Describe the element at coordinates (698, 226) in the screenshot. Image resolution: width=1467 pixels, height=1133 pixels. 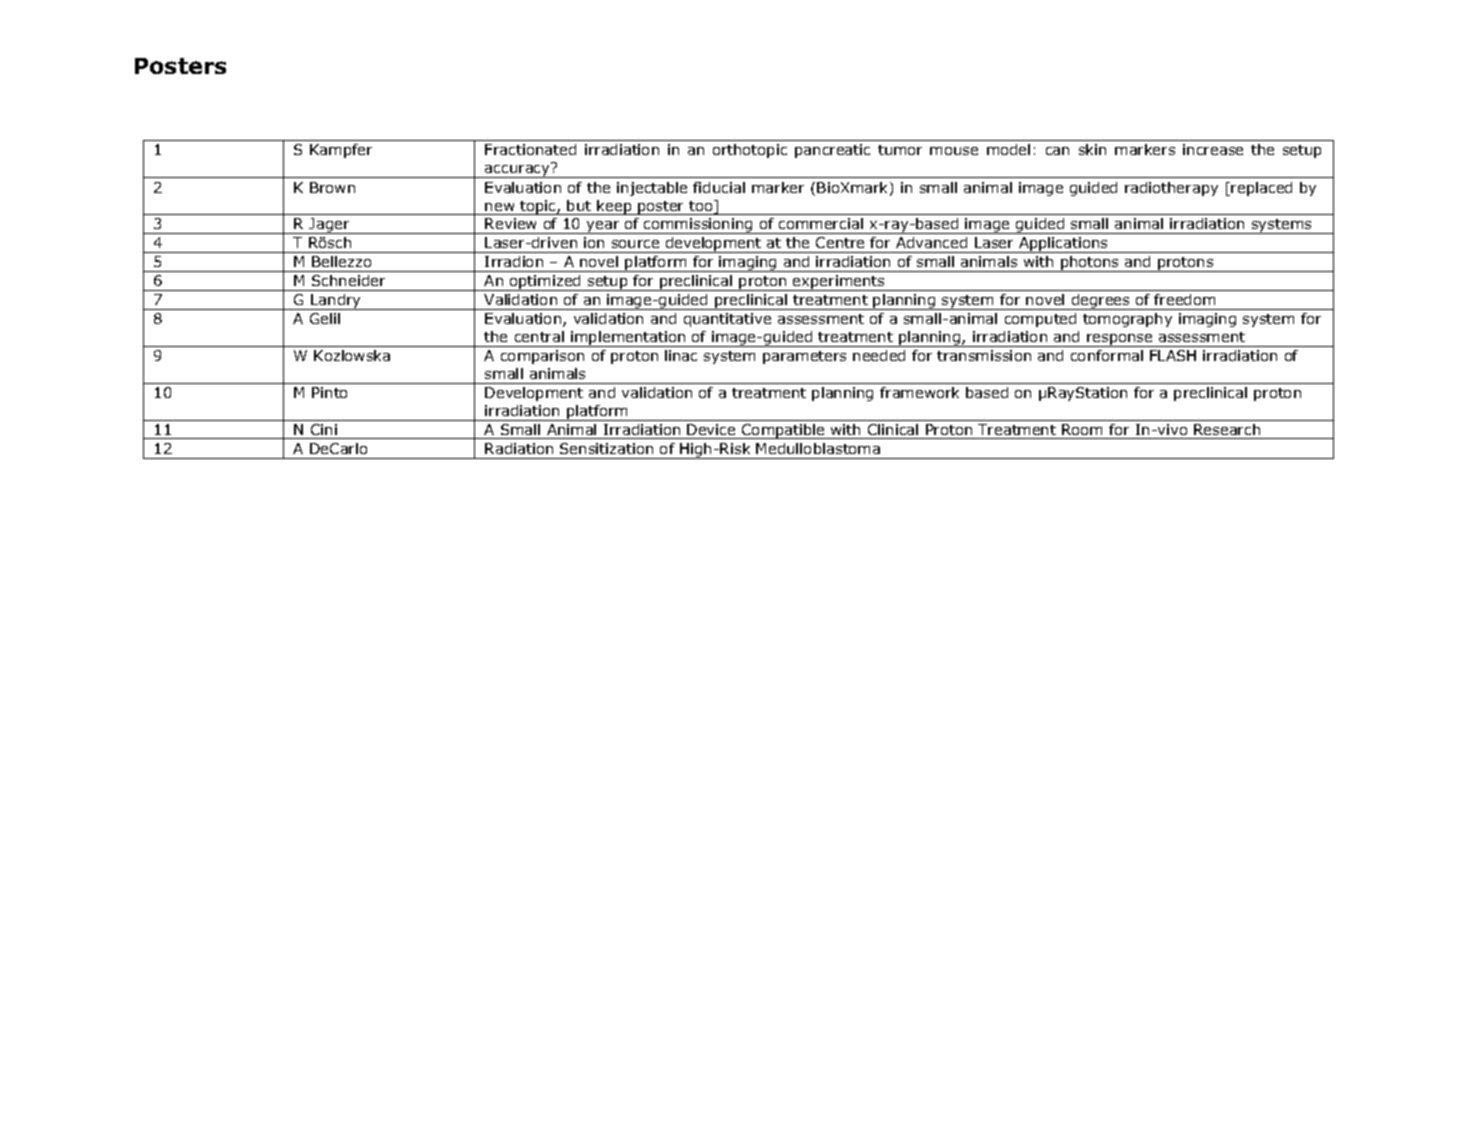
I see `commissioning` at that location.
